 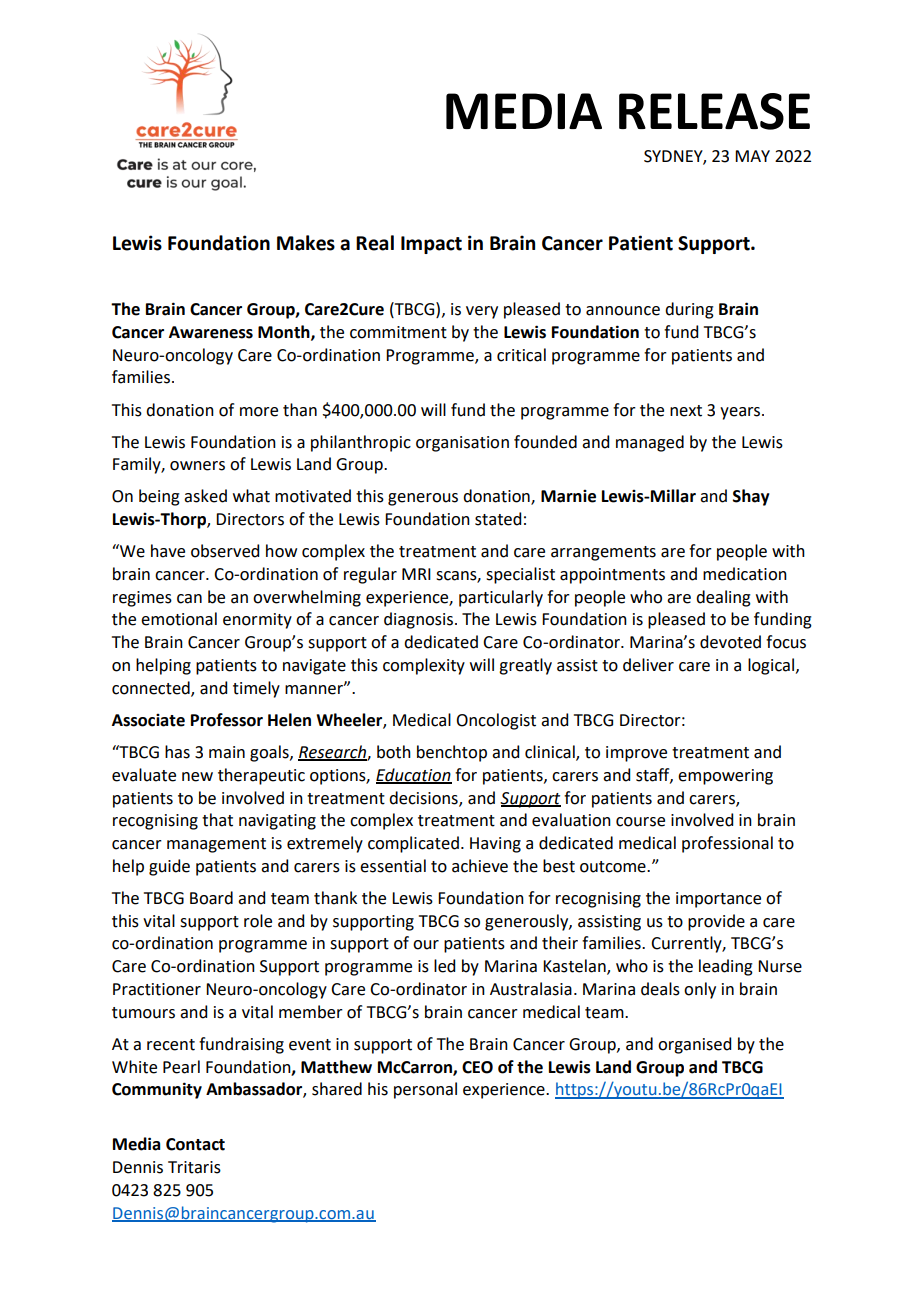 What do you see at coordinates (216, 845) in the screenshot?
I see `management` at bounding box center [216, 845].
